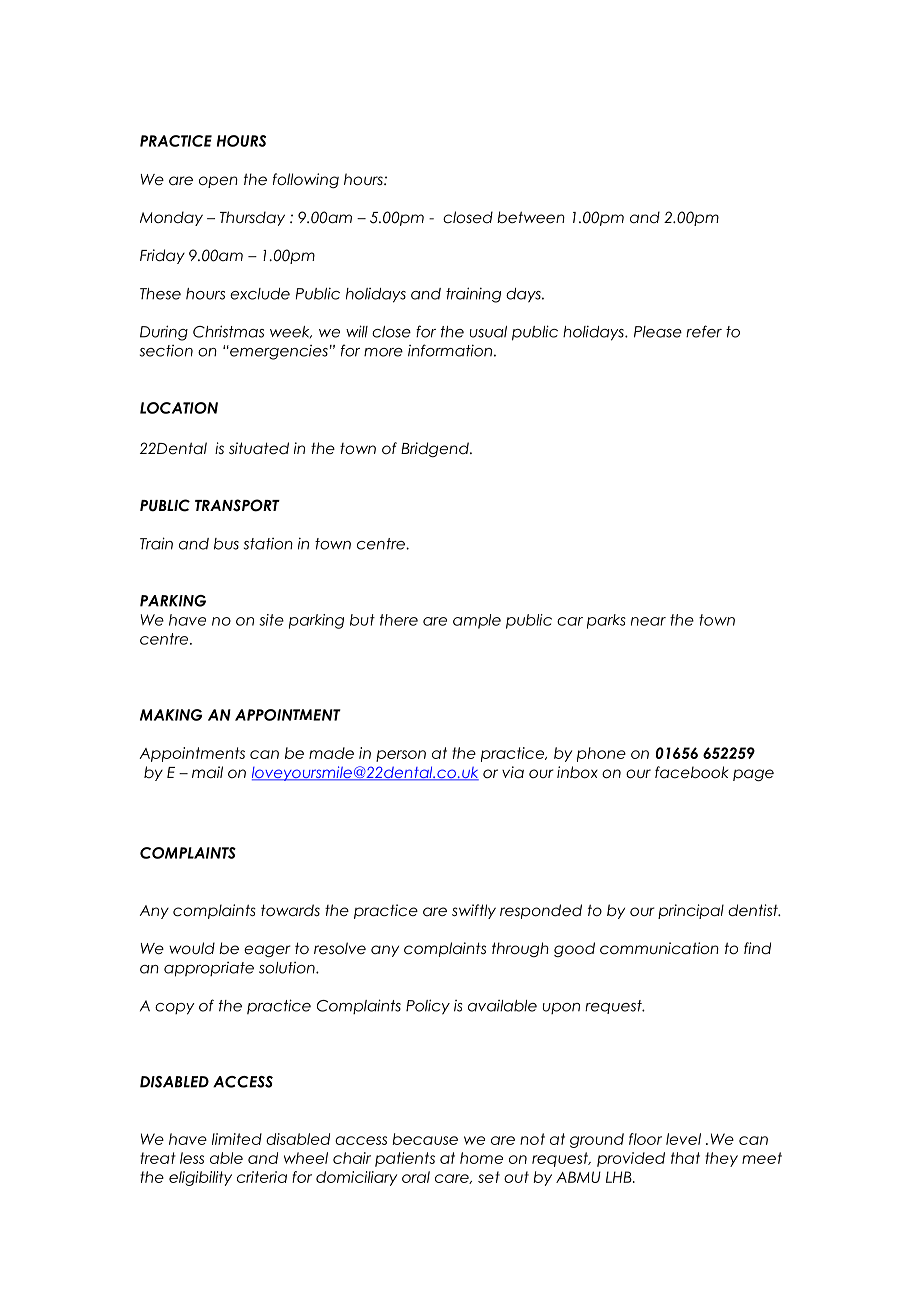 The width and height of the screenshot is (924, 1308). What do you see at coordinates (171, 715) in the screenshot?
I see `MAKING` at bounding box center [171, 715].
